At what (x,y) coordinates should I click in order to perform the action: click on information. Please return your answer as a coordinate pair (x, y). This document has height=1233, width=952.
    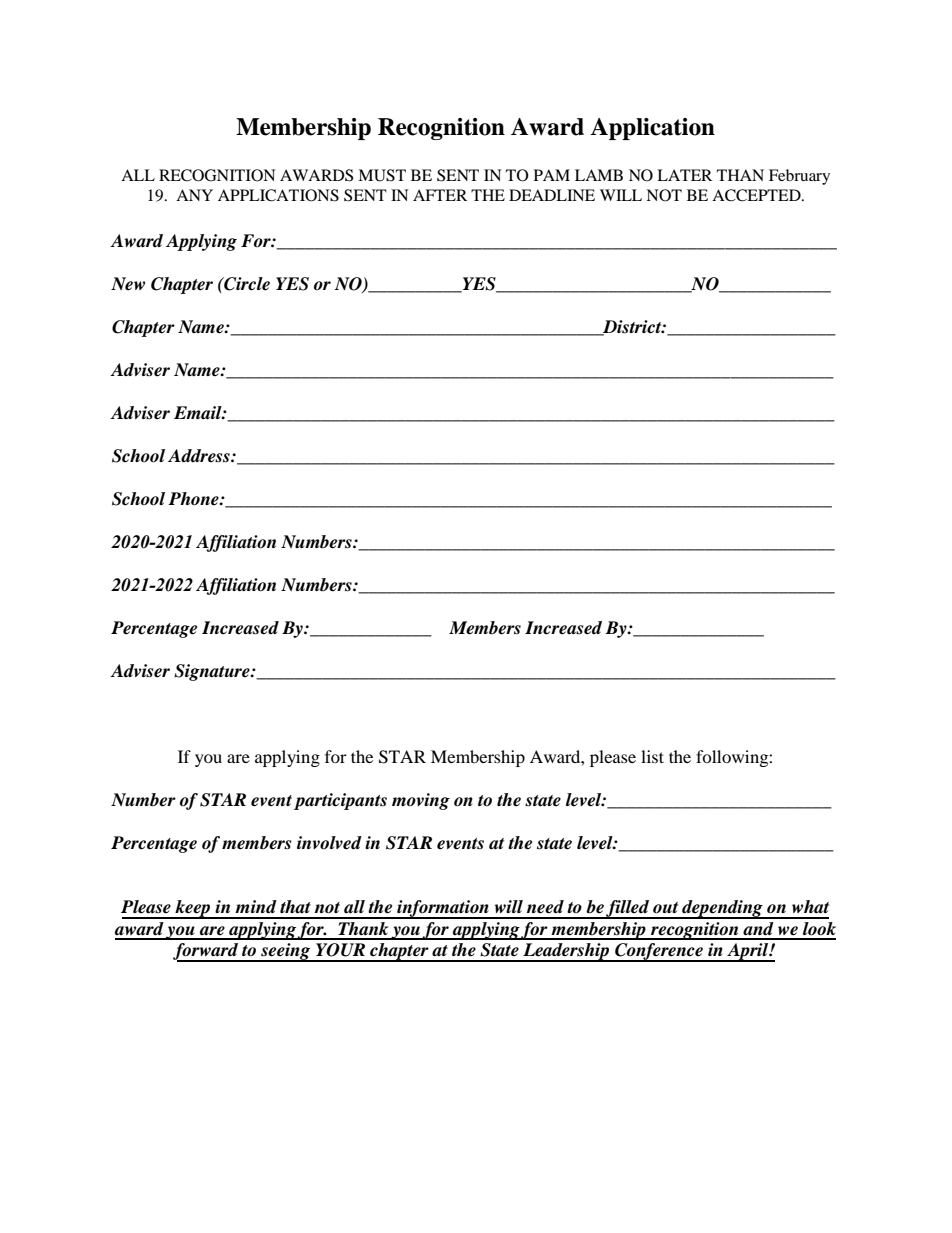
    Looking at the image, I should click on (443, 909).
